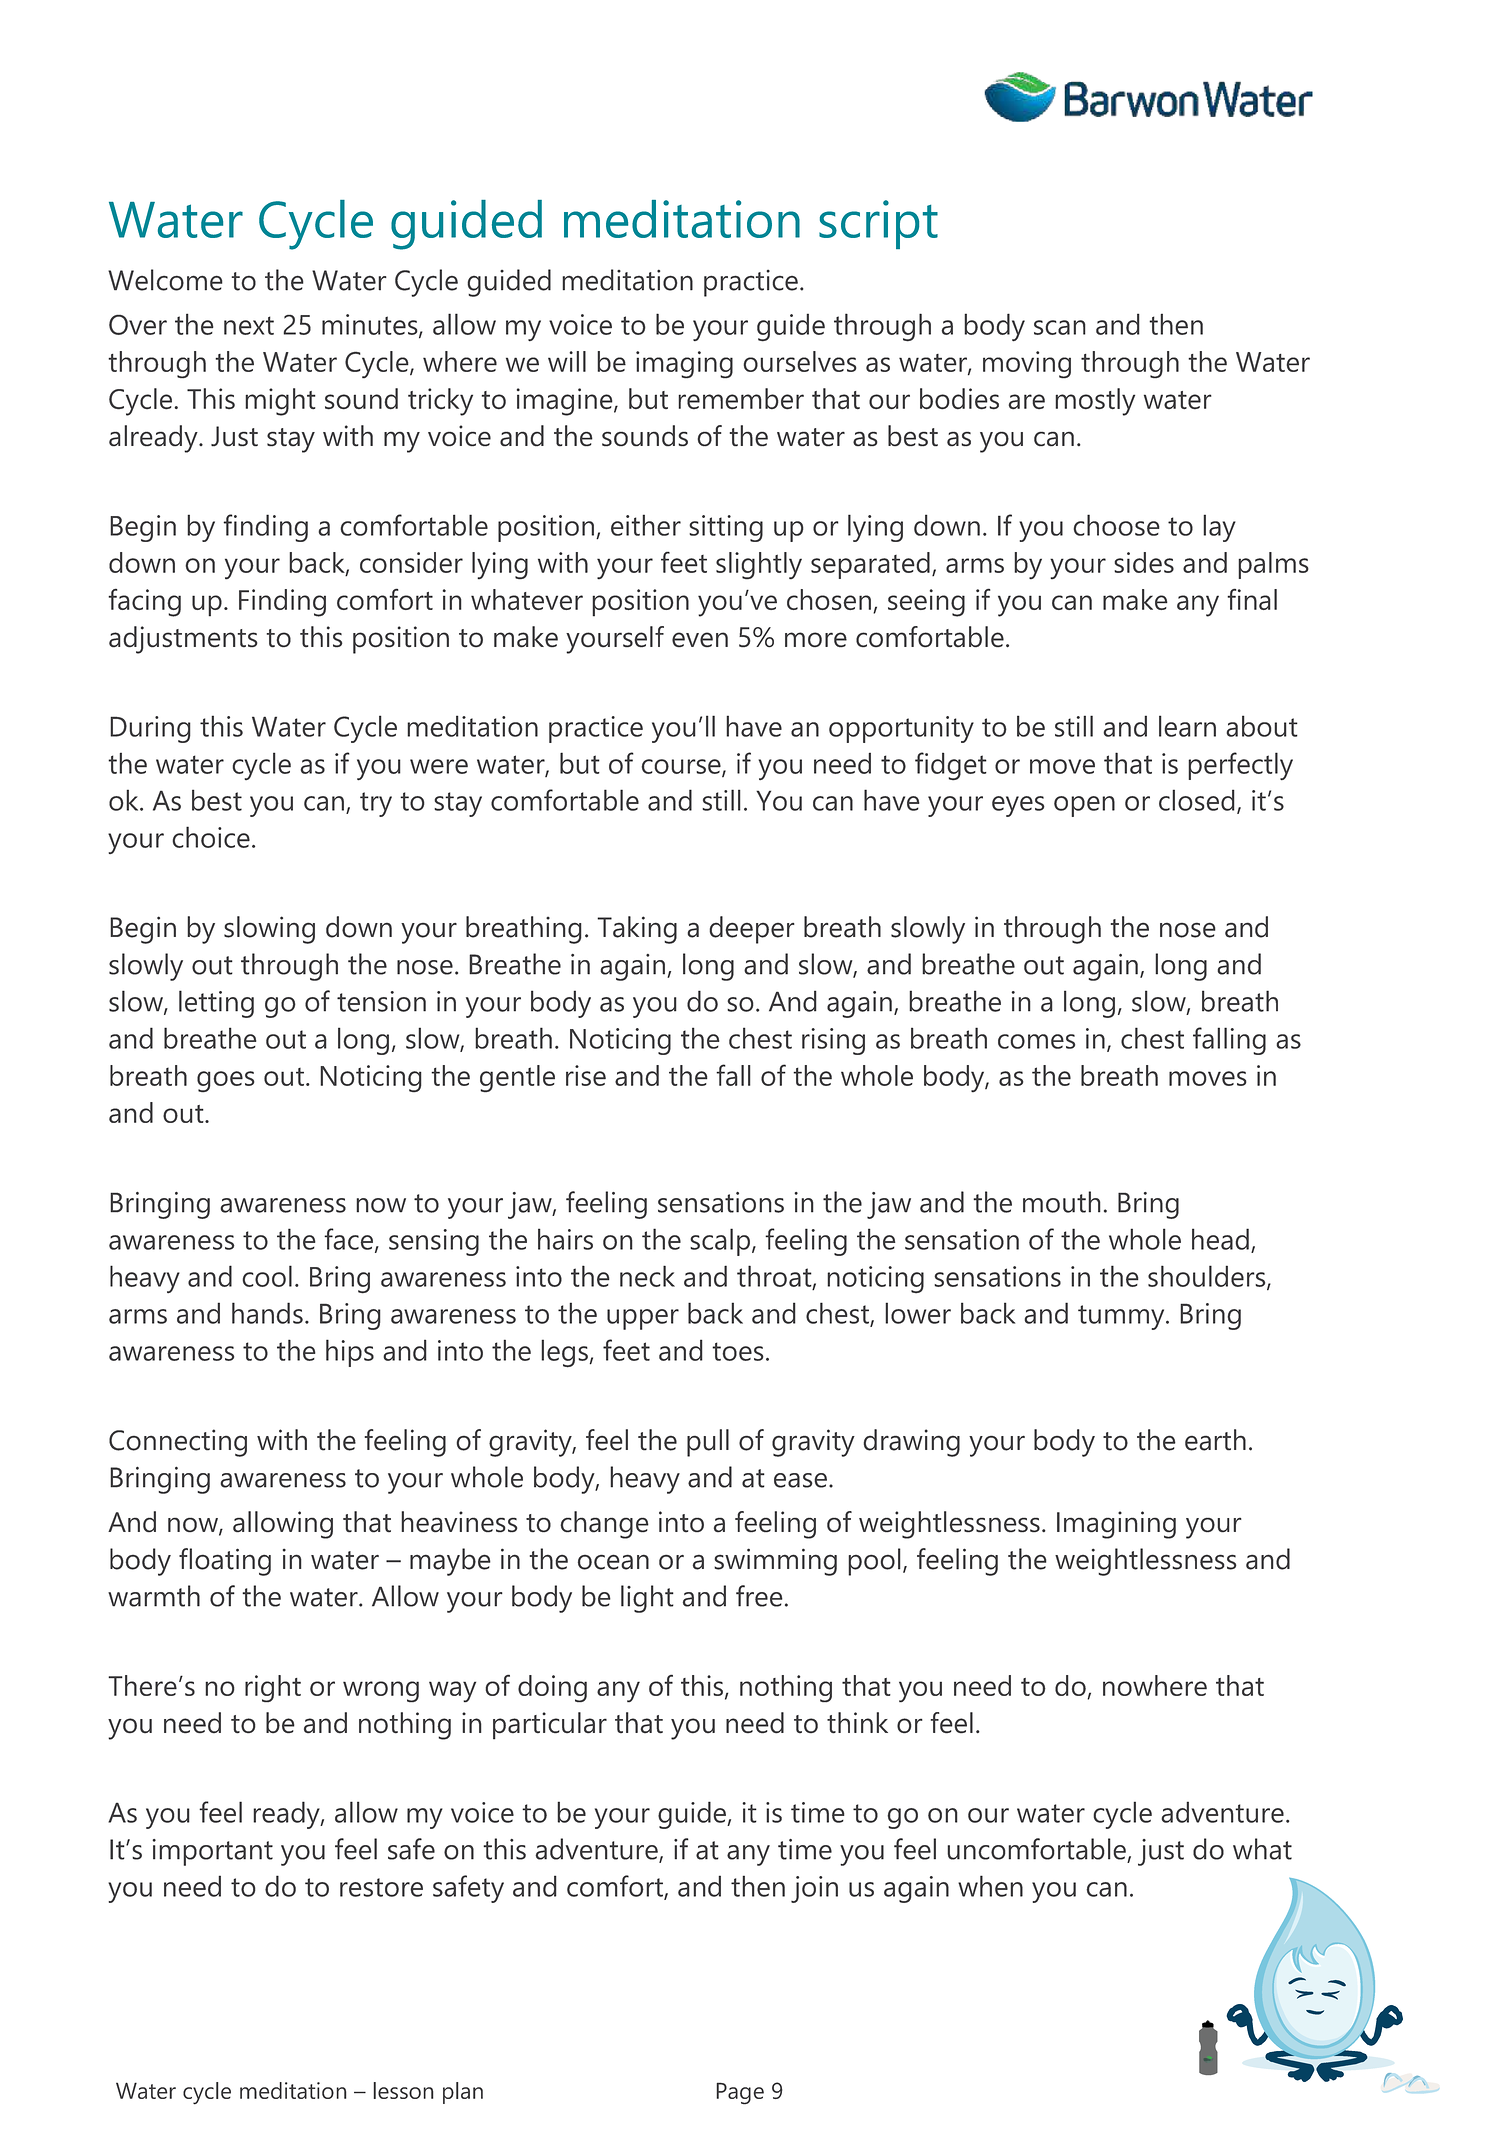  Describe the element at coordinates (1060, 327) in the page. I see `scan` at that location.
